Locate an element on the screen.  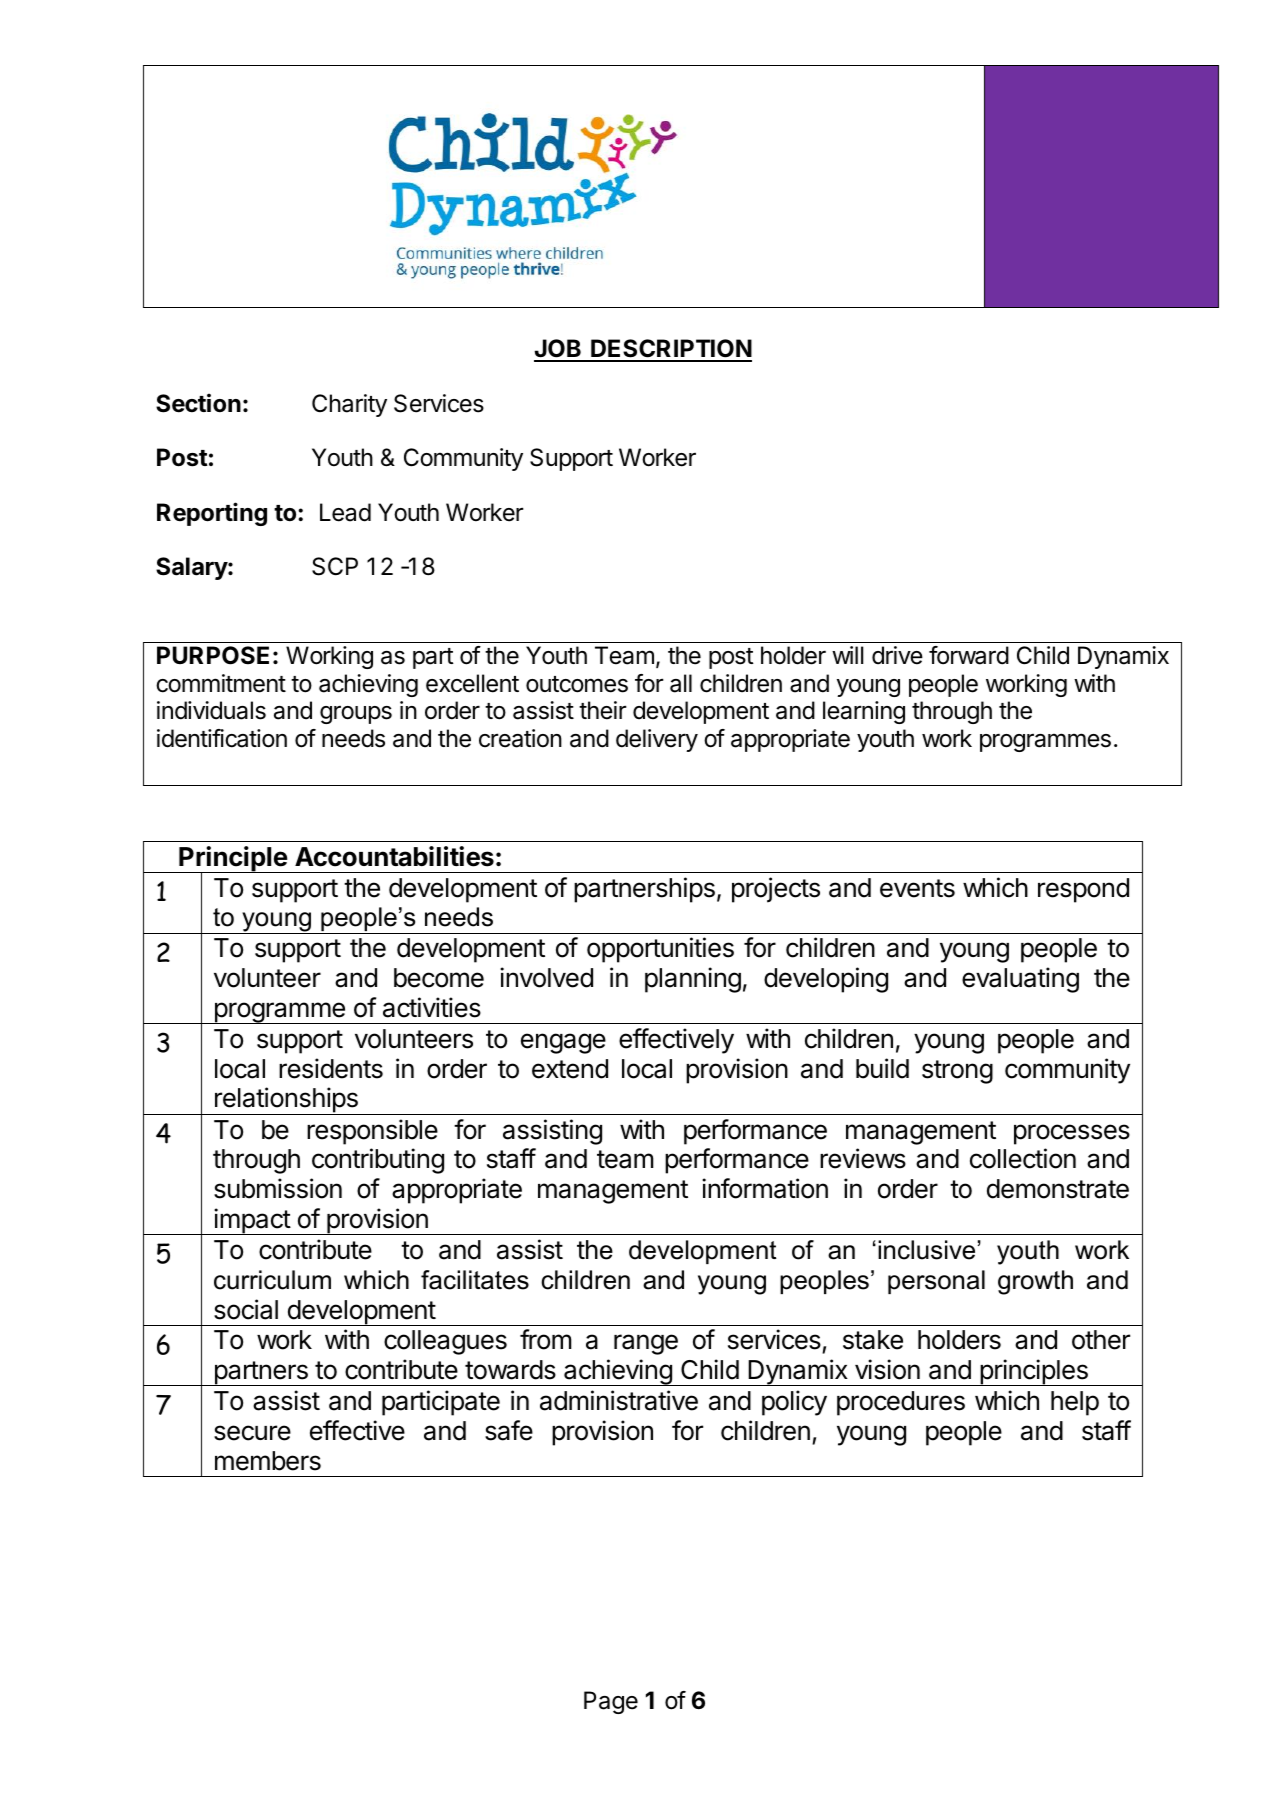
Charity is located at coordinates (349, 405).
